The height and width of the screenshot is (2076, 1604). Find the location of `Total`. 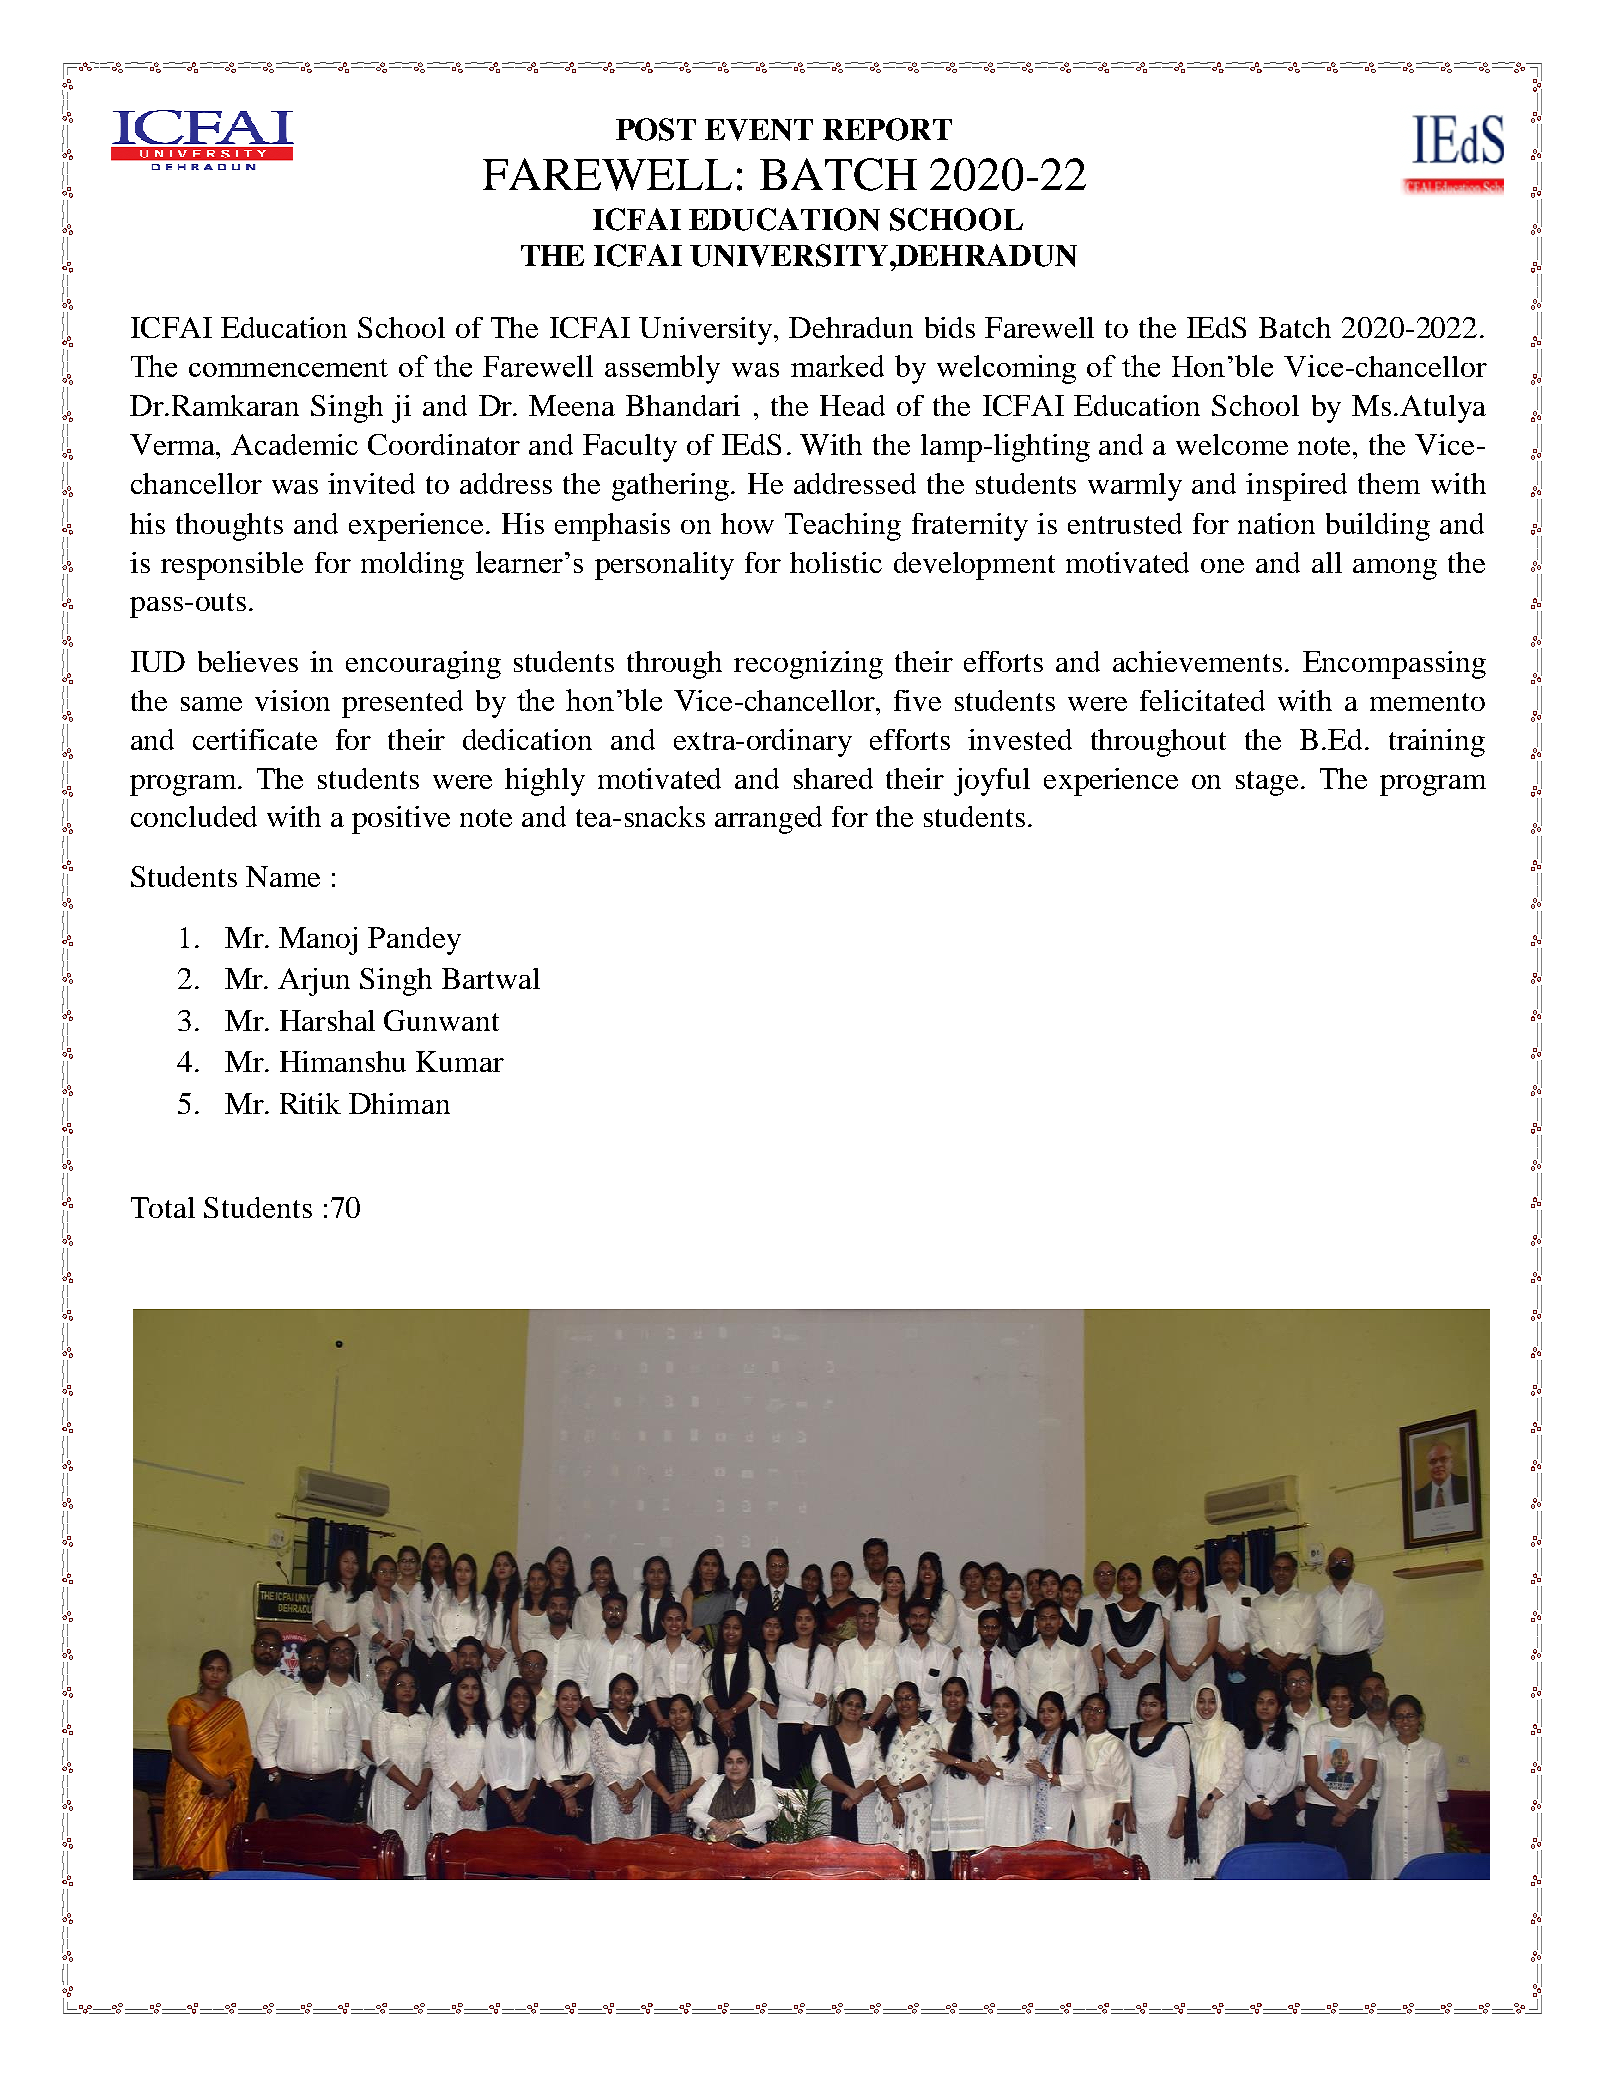

Total is located at coordinates (163, 1207).
